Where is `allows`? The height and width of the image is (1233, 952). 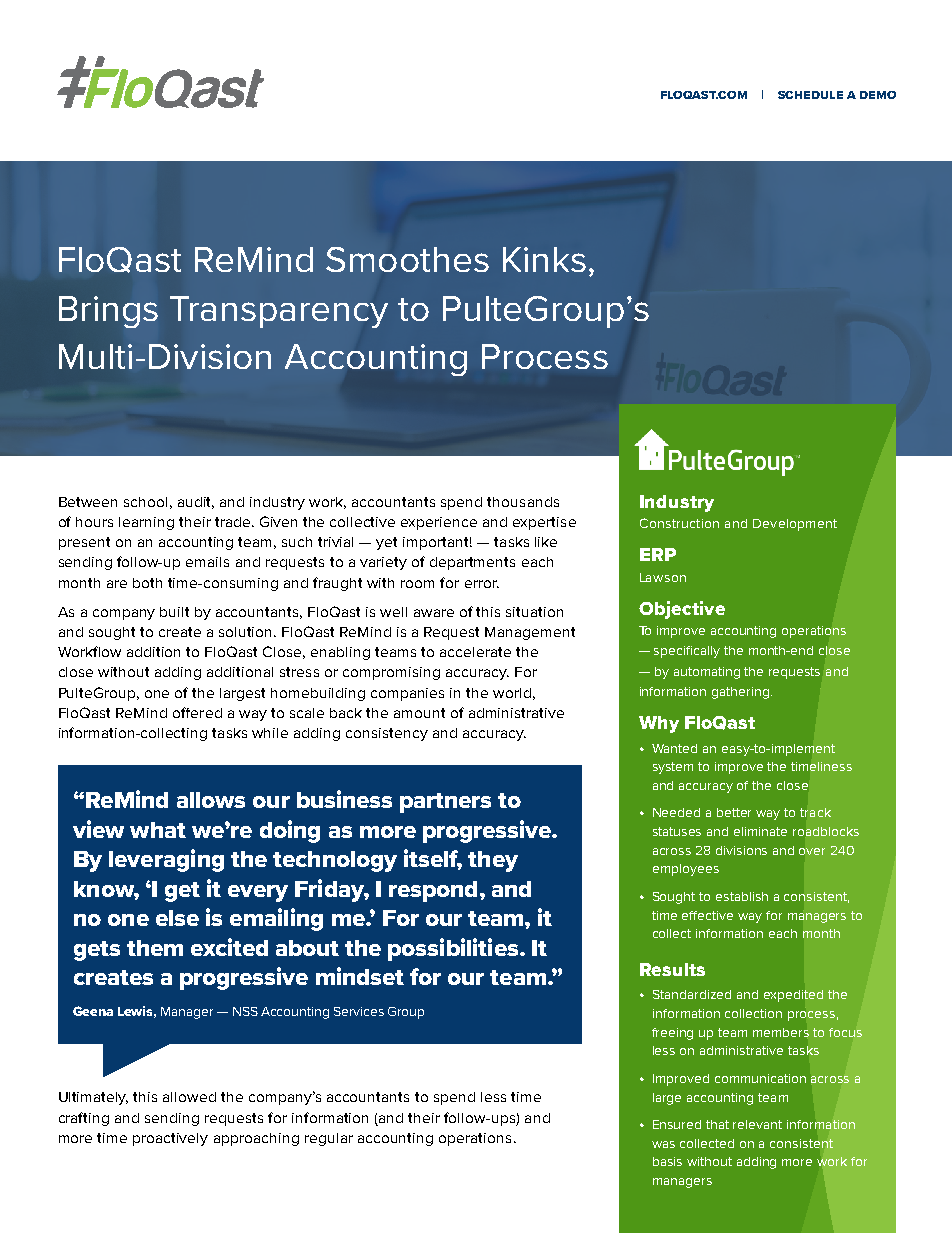 allows is located at coordinates (211, 800).
